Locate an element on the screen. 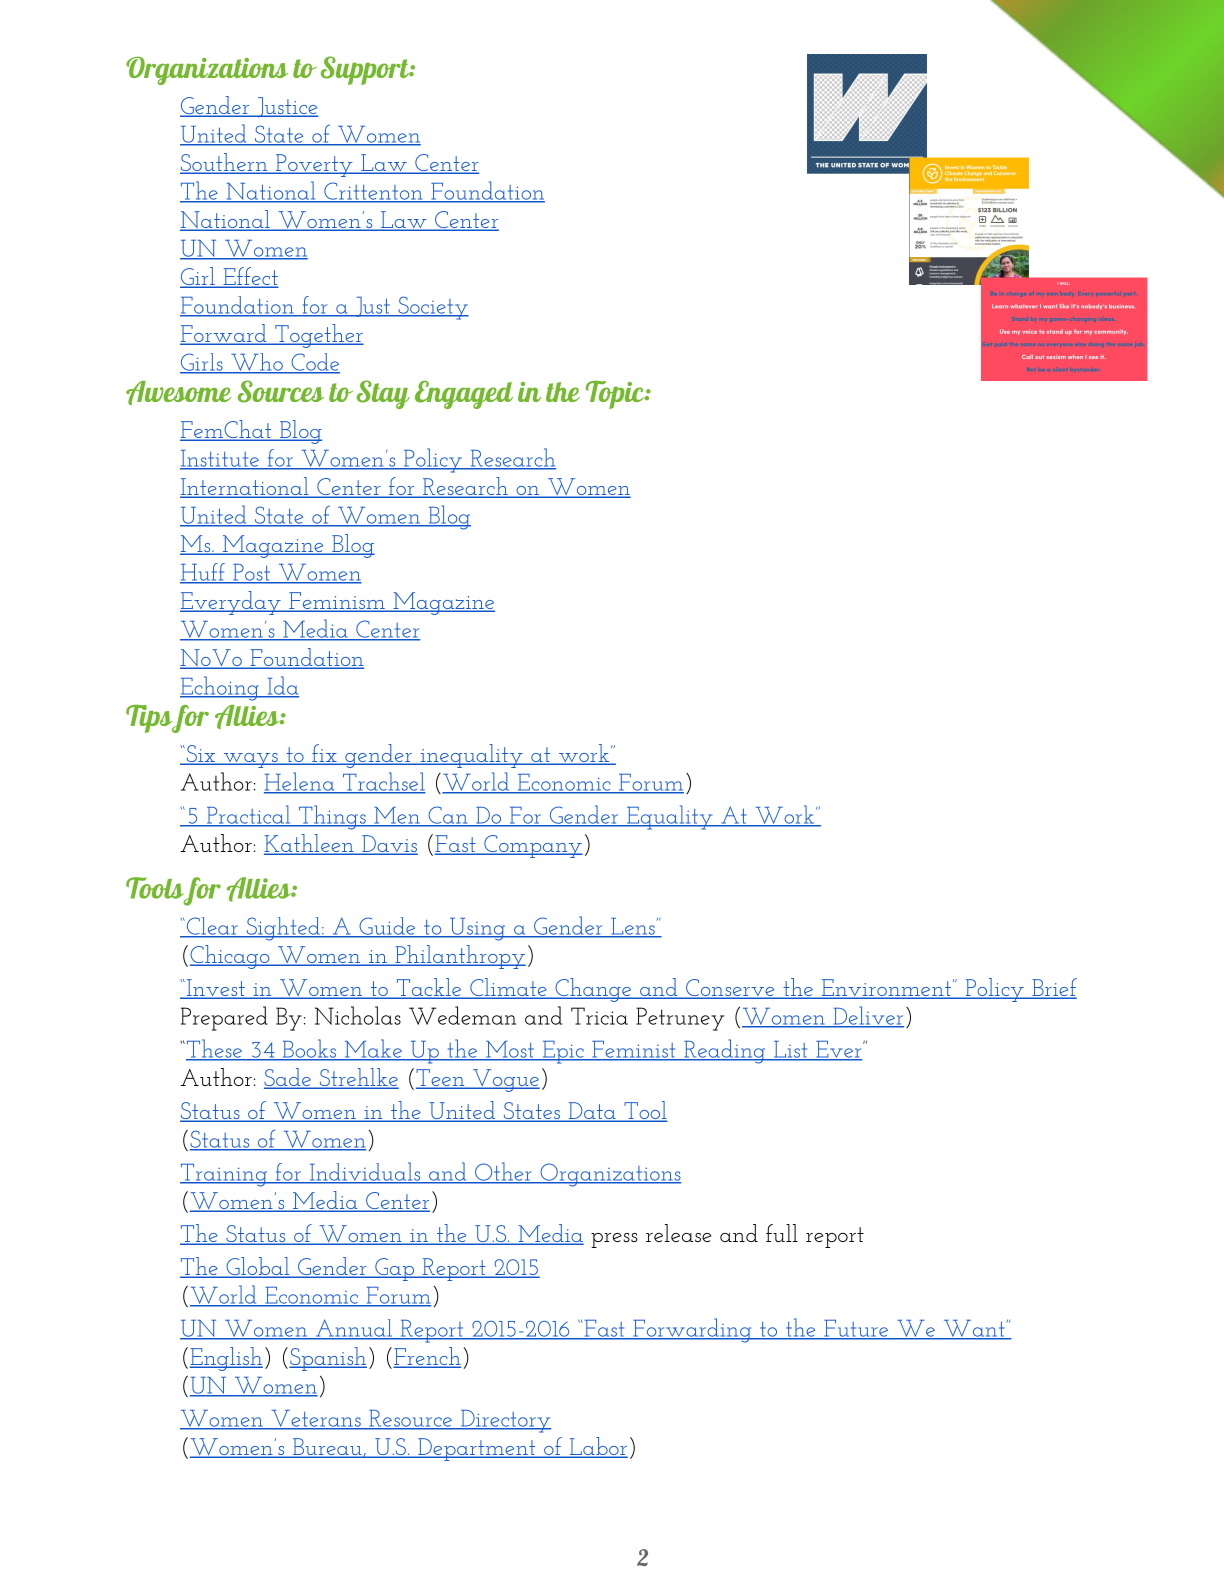 The height and width of the screenshot is (1584, 1224). Brief is located at coordinates (1053, 988).
